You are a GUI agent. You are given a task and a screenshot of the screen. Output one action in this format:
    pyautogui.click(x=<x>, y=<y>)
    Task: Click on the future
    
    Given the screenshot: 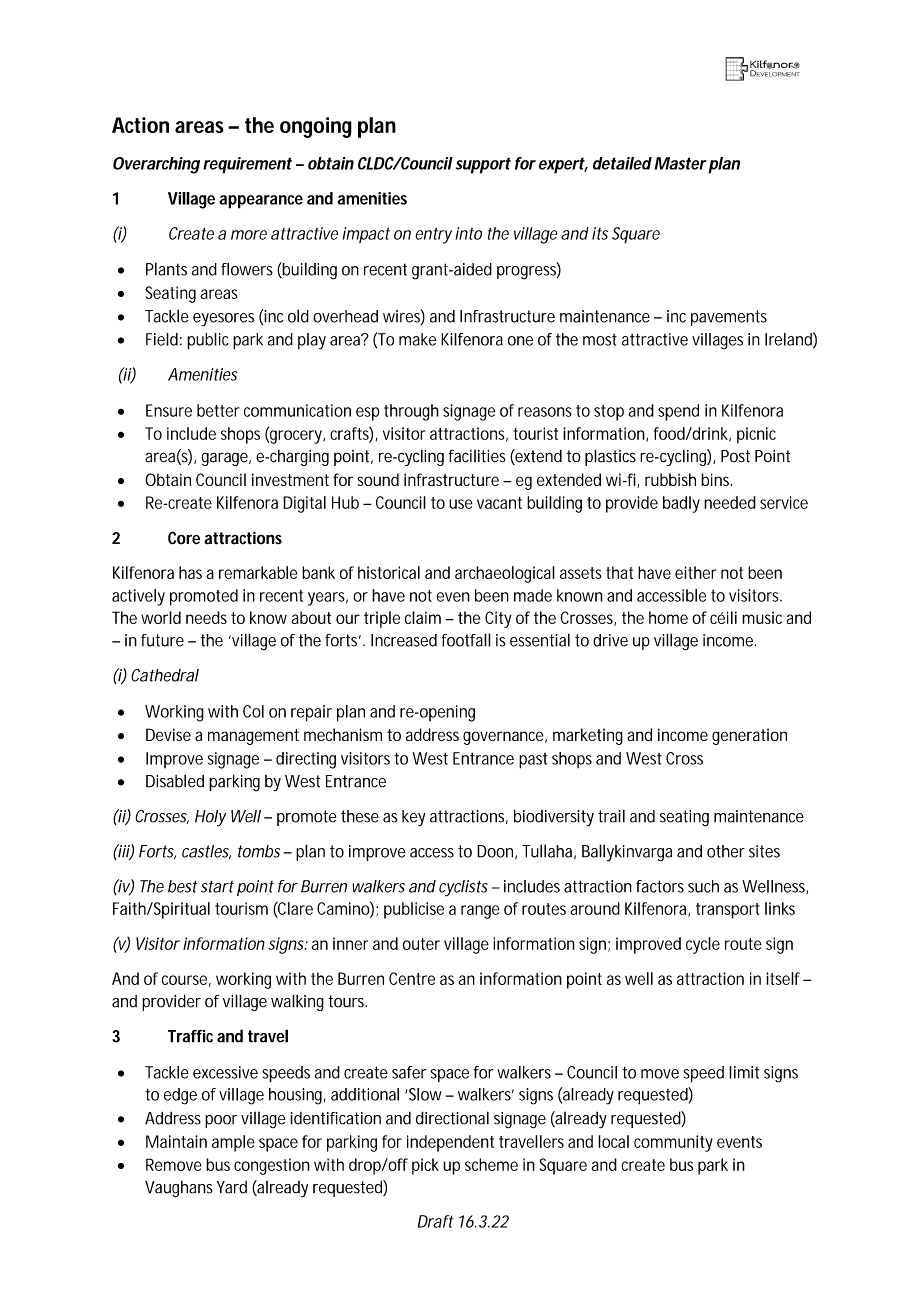 What is the action you would take?
    pyautogui.click(x=162, y=640)
